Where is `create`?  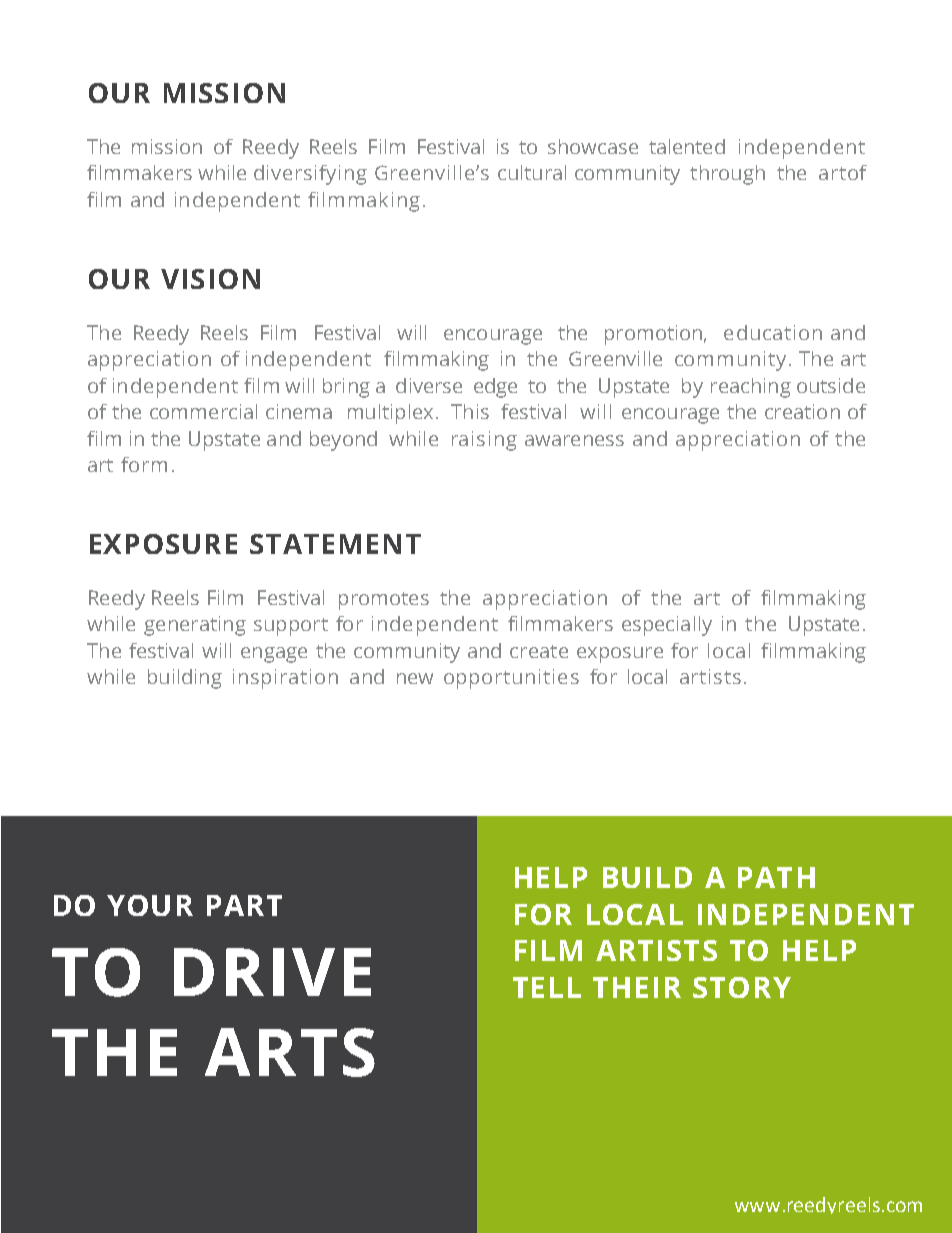
create is located at coordinates (539, 651).
